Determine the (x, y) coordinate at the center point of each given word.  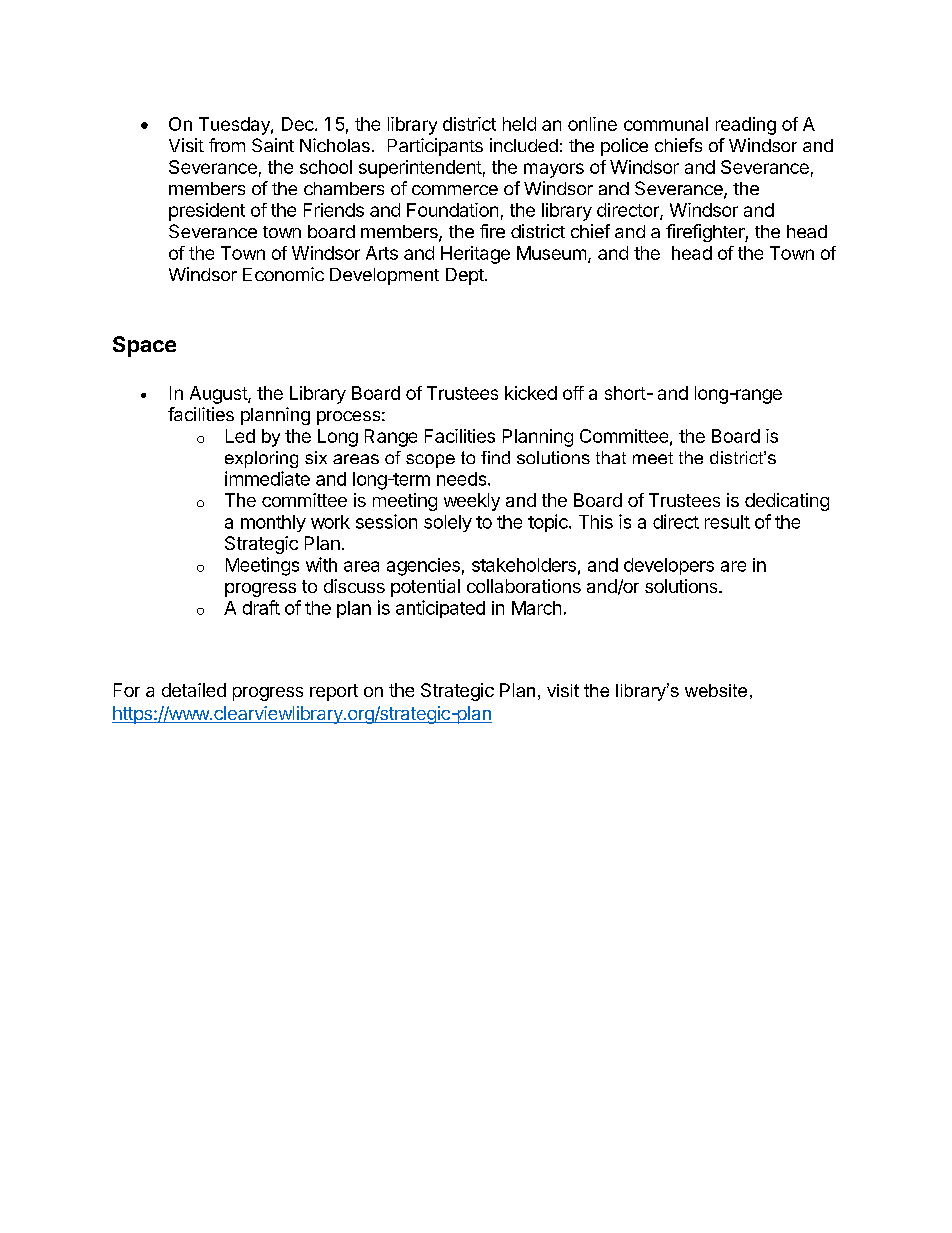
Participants (435, 147)
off (573, 393)
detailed (194, 690)
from (227, 145)
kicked (531, 393)
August (219, 395)
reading (746, 126)
